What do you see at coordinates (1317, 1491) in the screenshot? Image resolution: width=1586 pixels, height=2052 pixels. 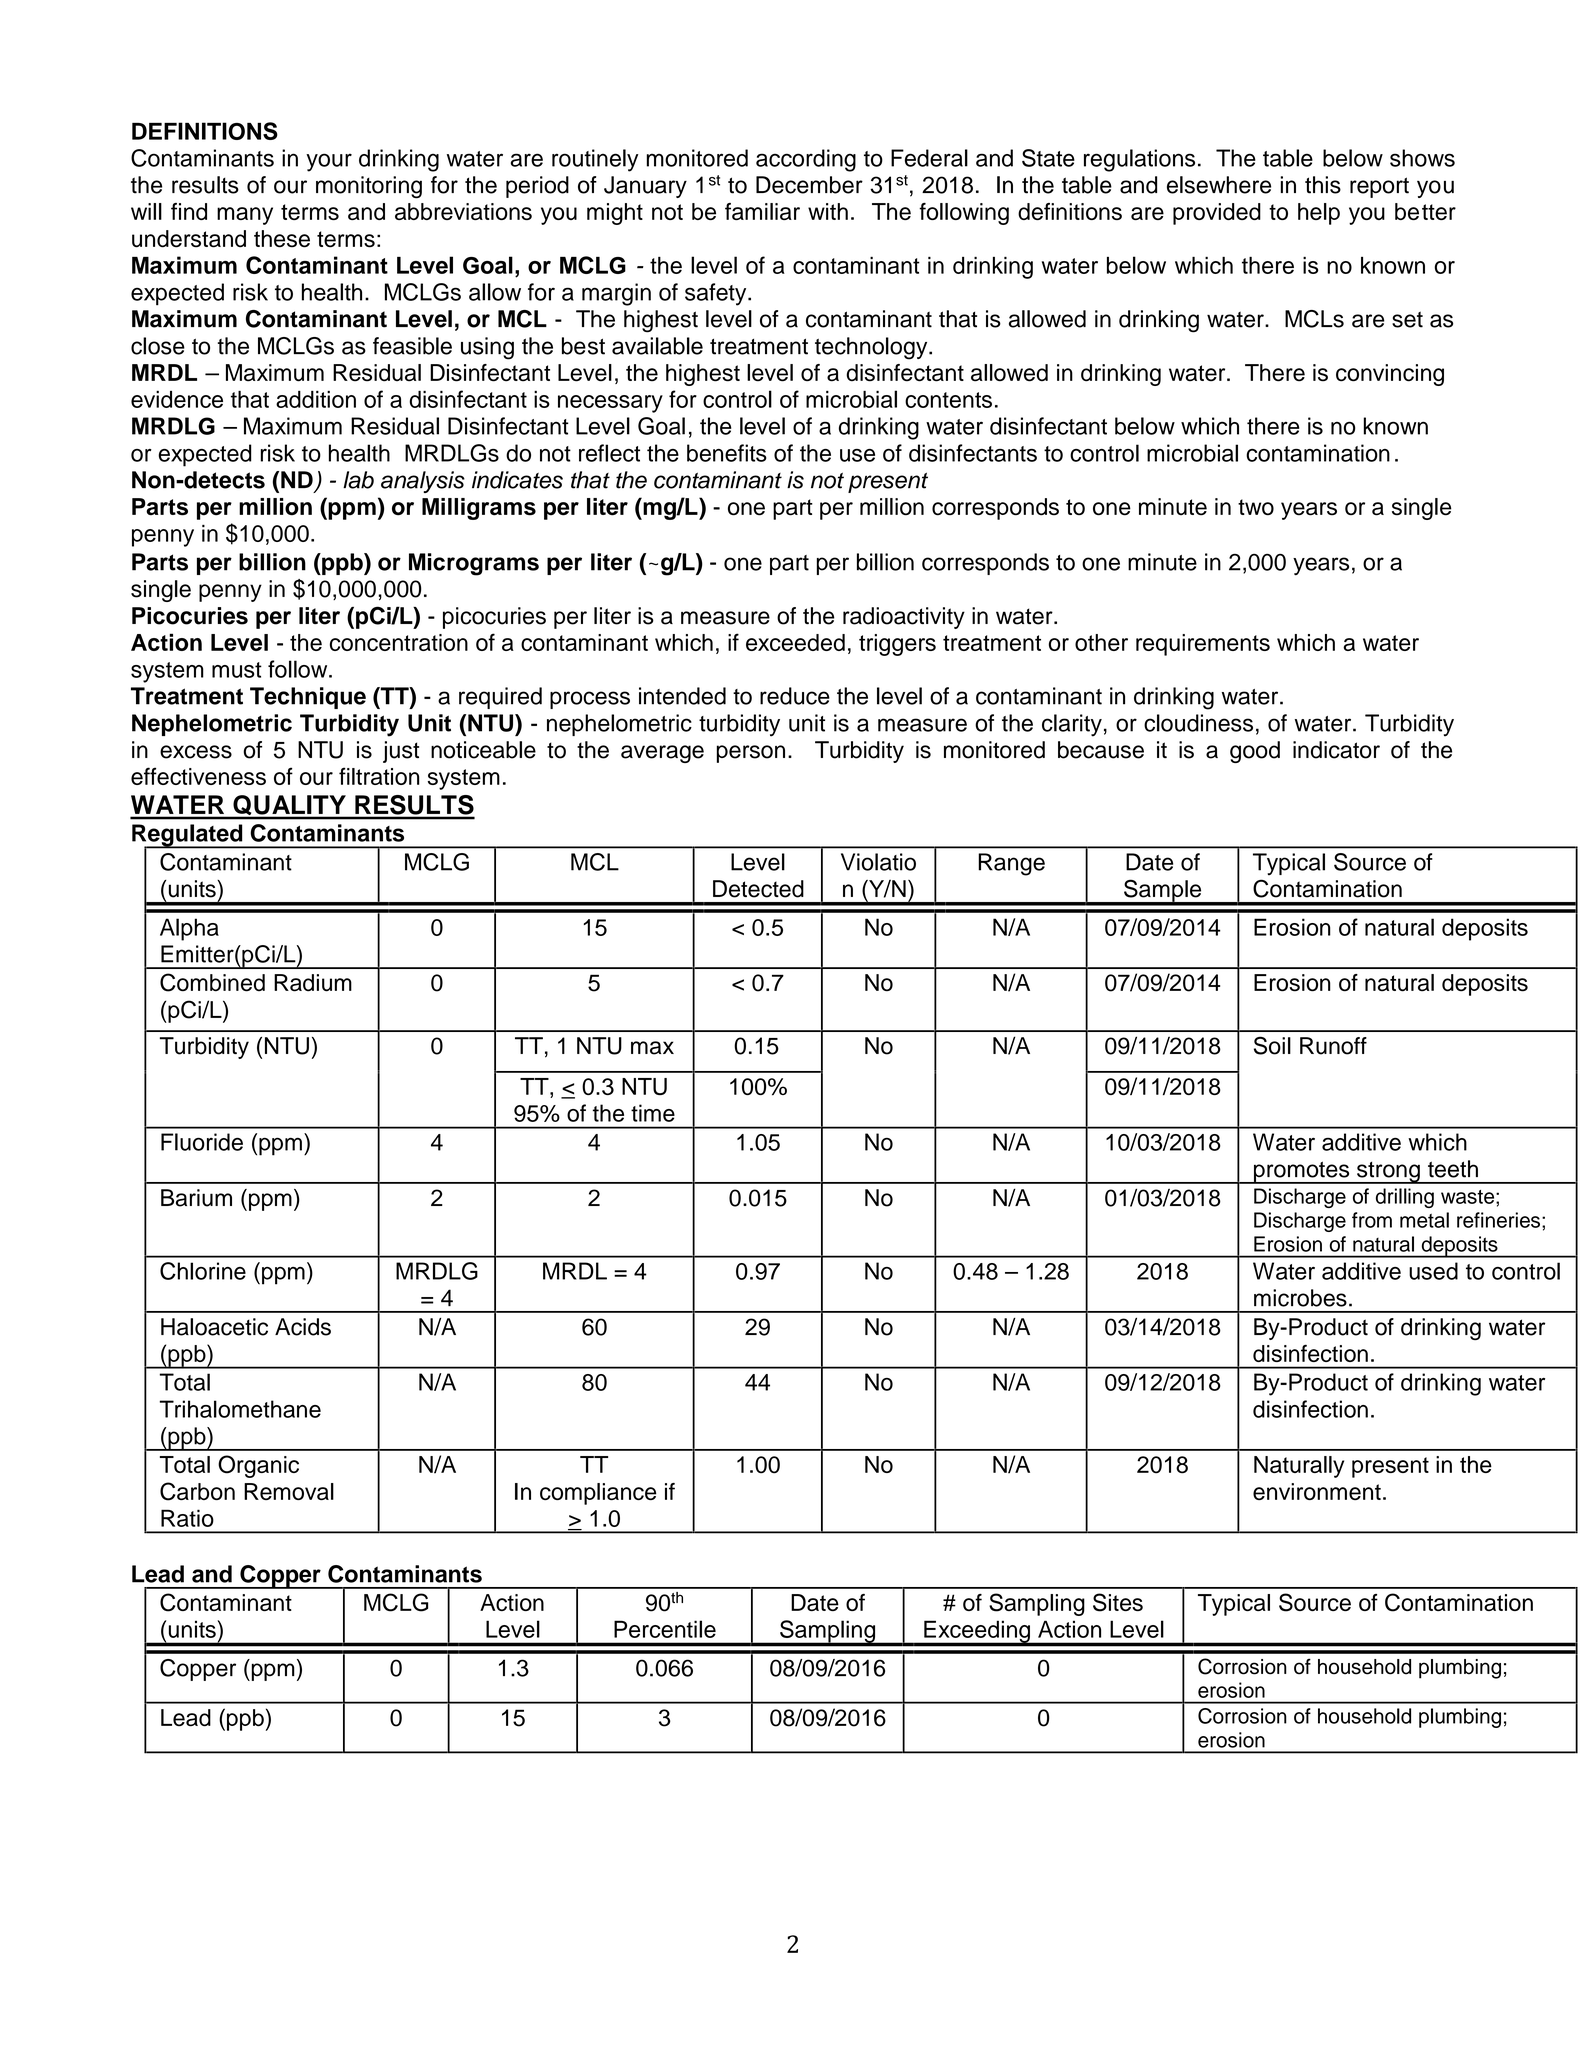 I see `environment` at bounding box center [1317, 1491].
